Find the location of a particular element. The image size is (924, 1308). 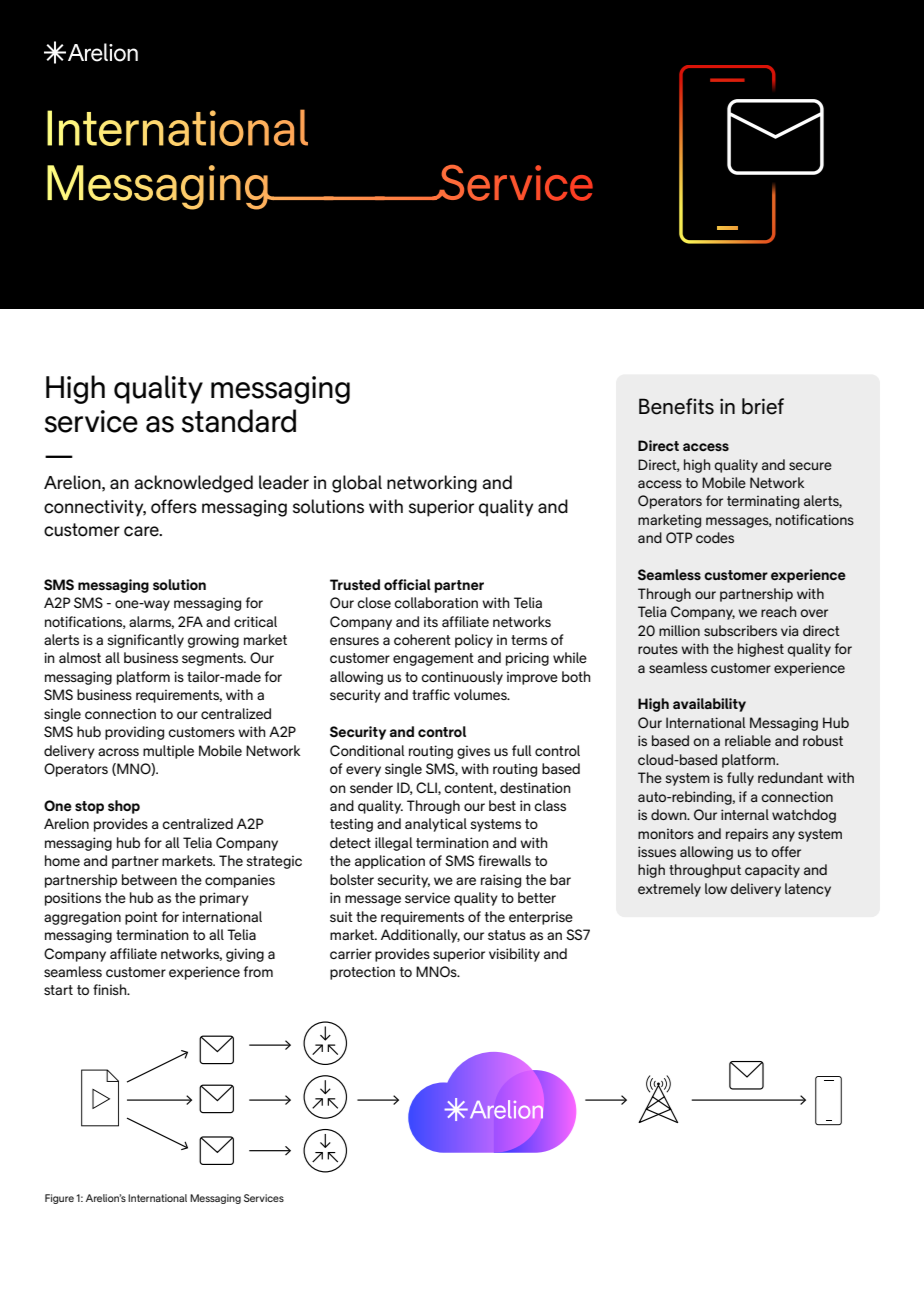

brief is located at coordinates (763, 406).
